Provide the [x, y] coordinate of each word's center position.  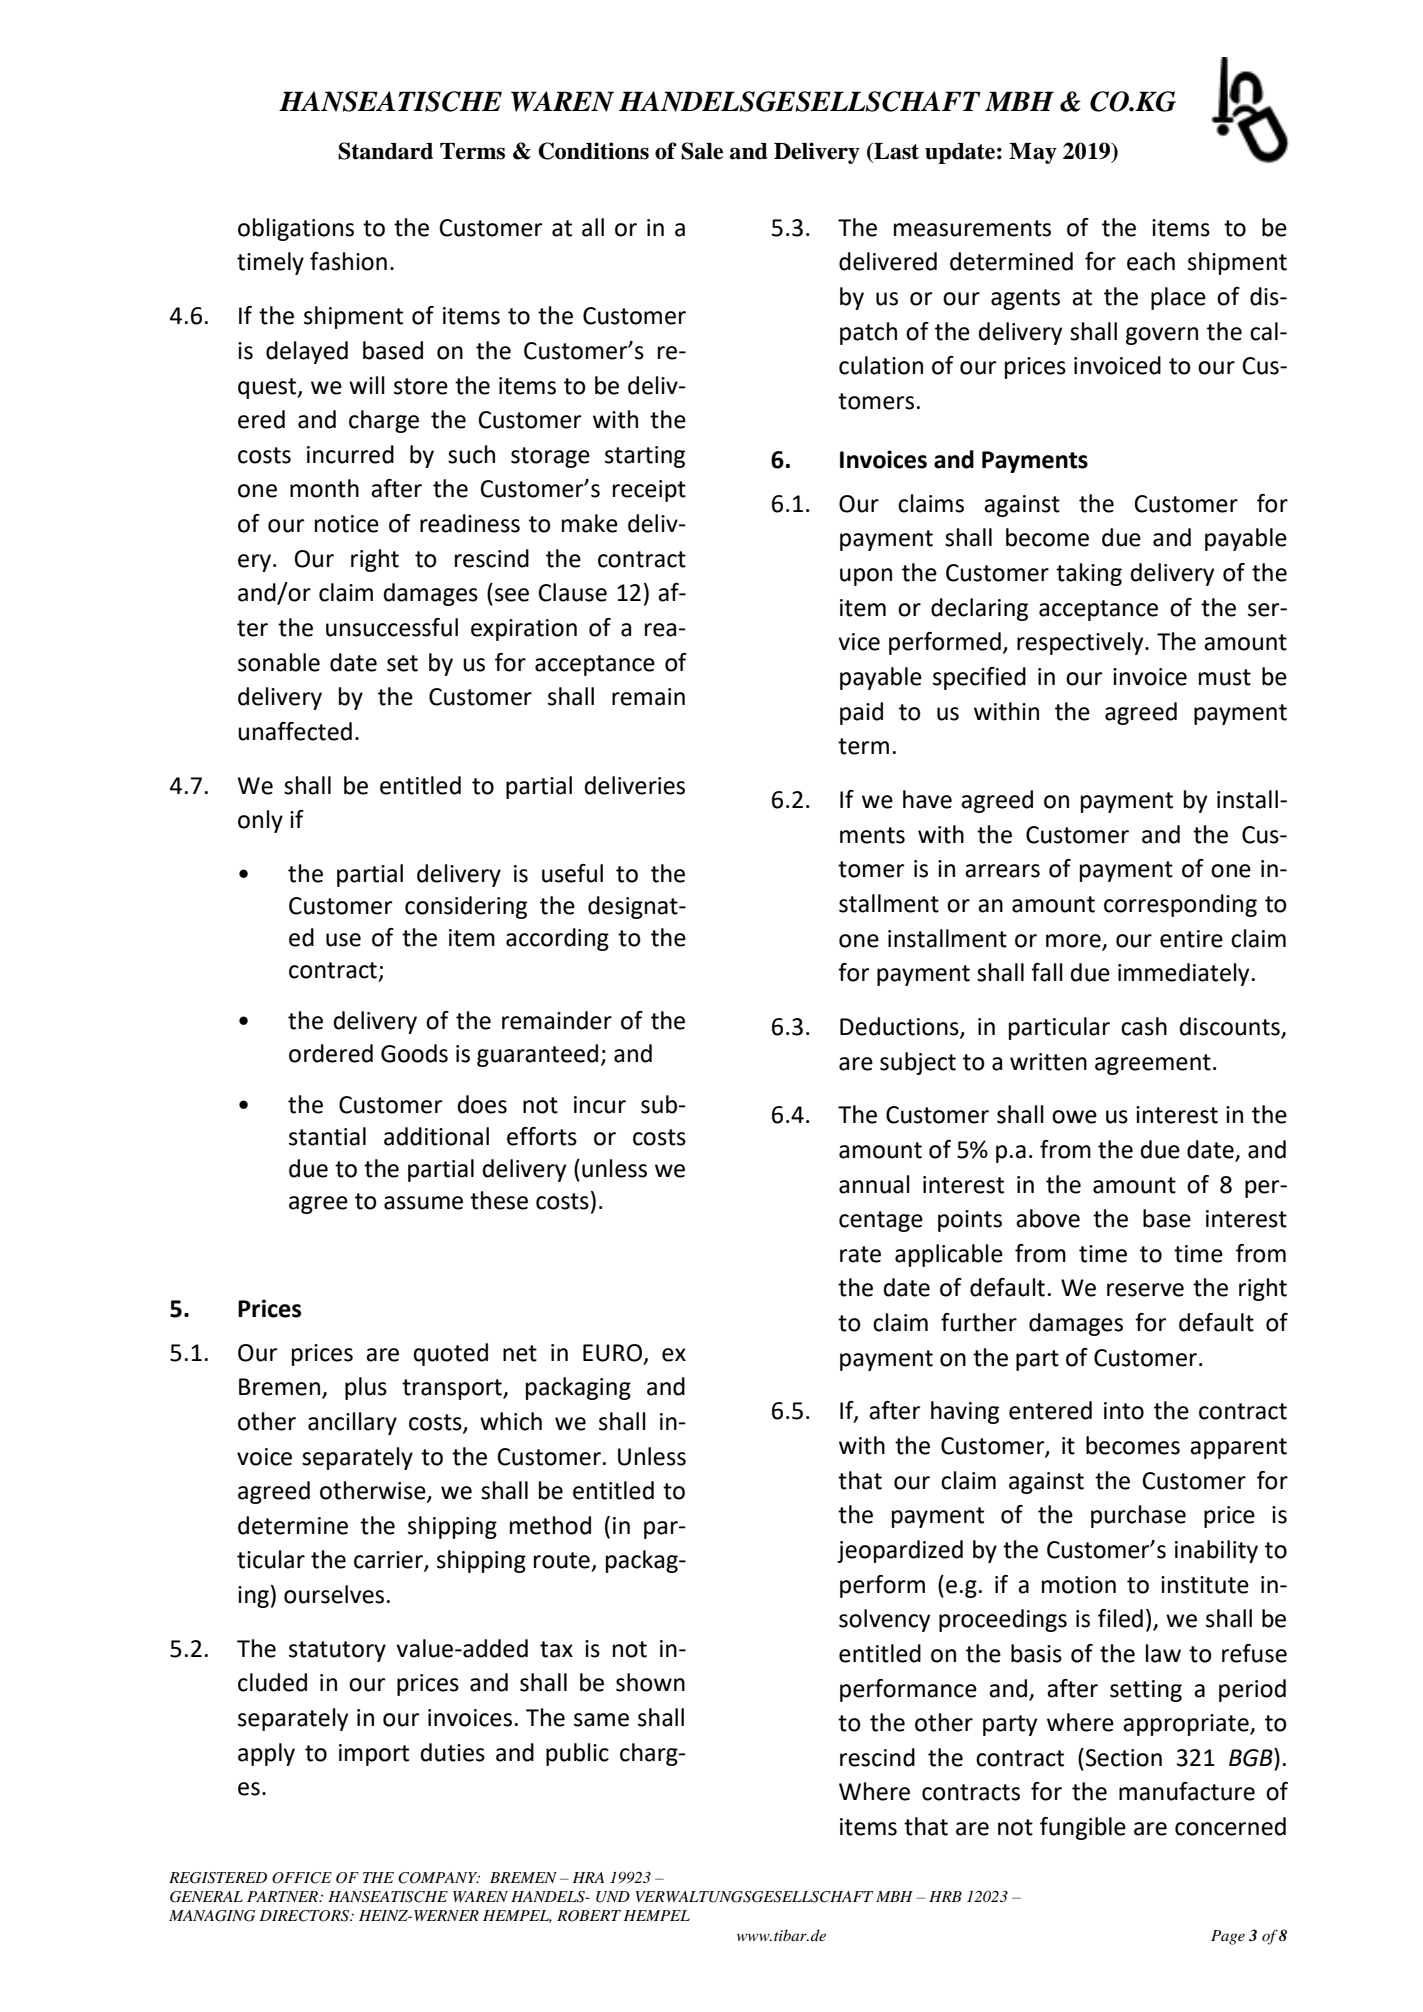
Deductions [900, 1027]
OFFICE [302, 1878]
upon [866, 577]
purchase [1138, 1516]
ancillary [352, 1423]
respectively [1081, 643]
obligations [296, 229]
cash [1144, 1026]
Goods [414, 1053]
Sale [702, 151]
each [1151, 261]
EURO [612, 1353]
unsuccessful [392, 627]
